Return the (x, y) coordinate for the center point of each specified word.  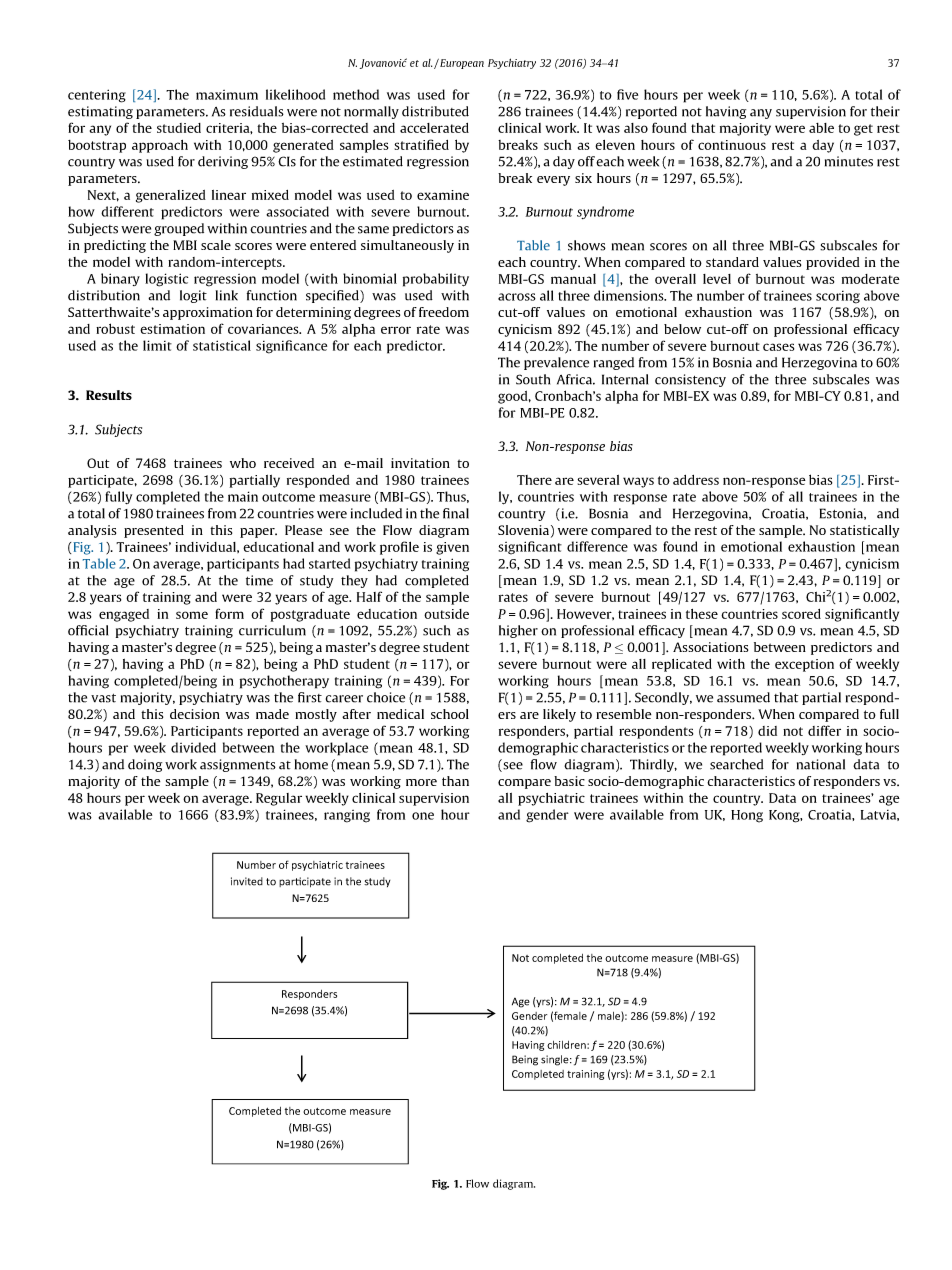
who (243, 463)
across (517, 297)
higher (518, 631)
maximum (227, 95)
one (423, 816)
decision (195, 714)
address (696, 480)
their (885, 111)
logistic (166, 280)
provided (833, 263)
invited (247, 881)
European (461, 64)
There (534, 480)
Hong (747, 816)
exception (804, 665)
